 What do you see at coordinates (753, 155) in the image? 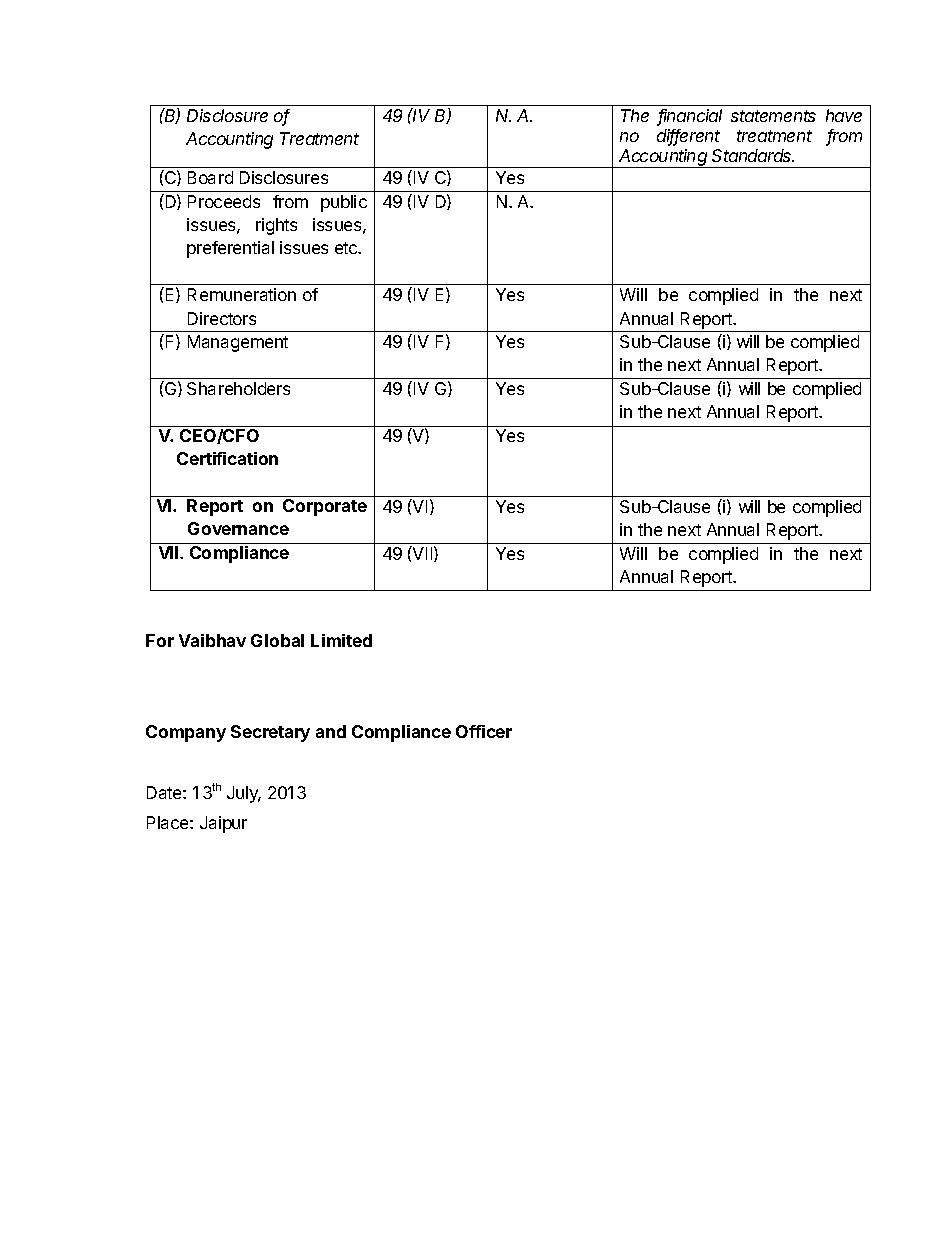
I see `Standards` at bounding box center [753, 155].
